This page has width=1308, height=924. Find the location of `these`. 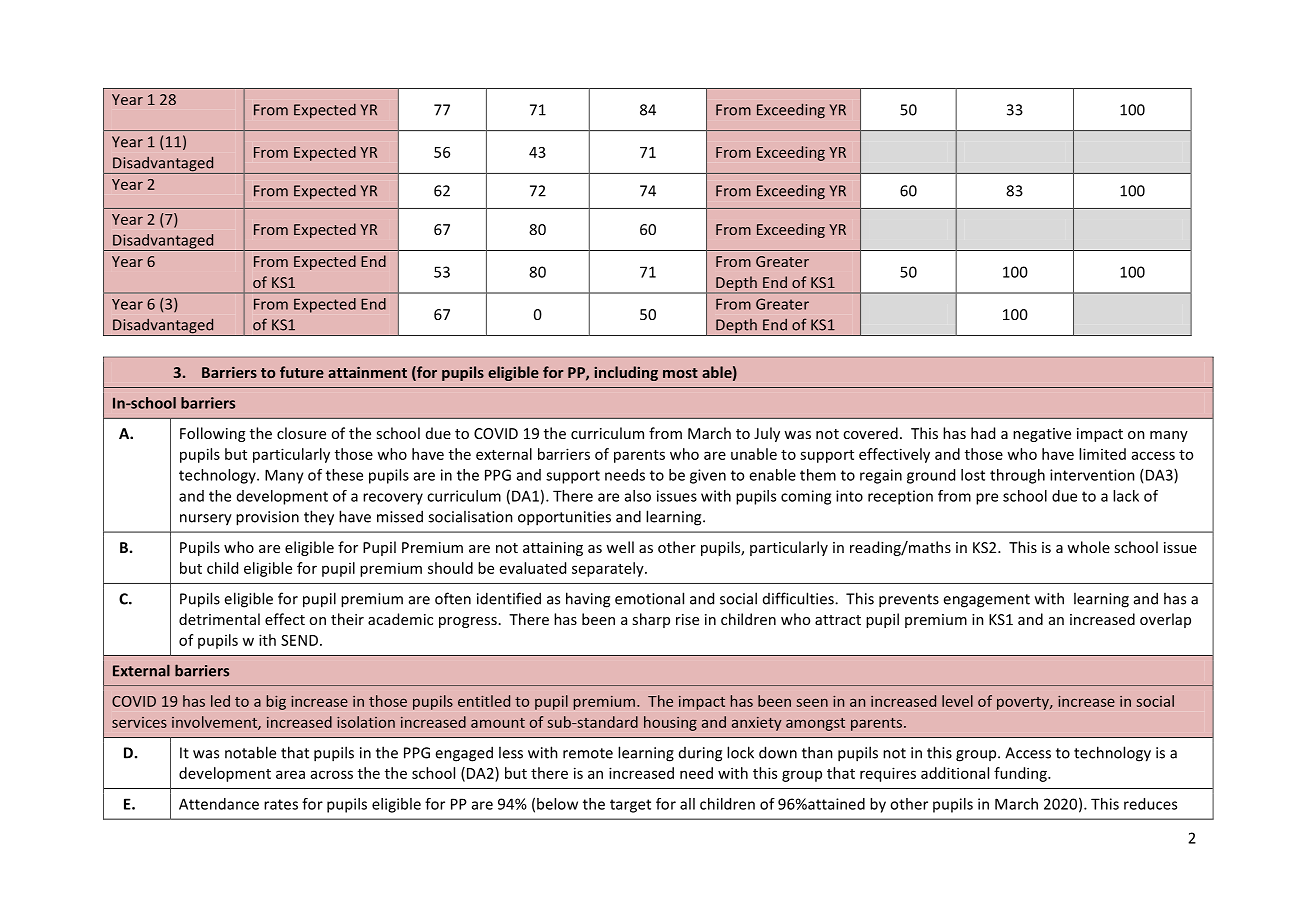

these is located at coordinates (344, 475).
